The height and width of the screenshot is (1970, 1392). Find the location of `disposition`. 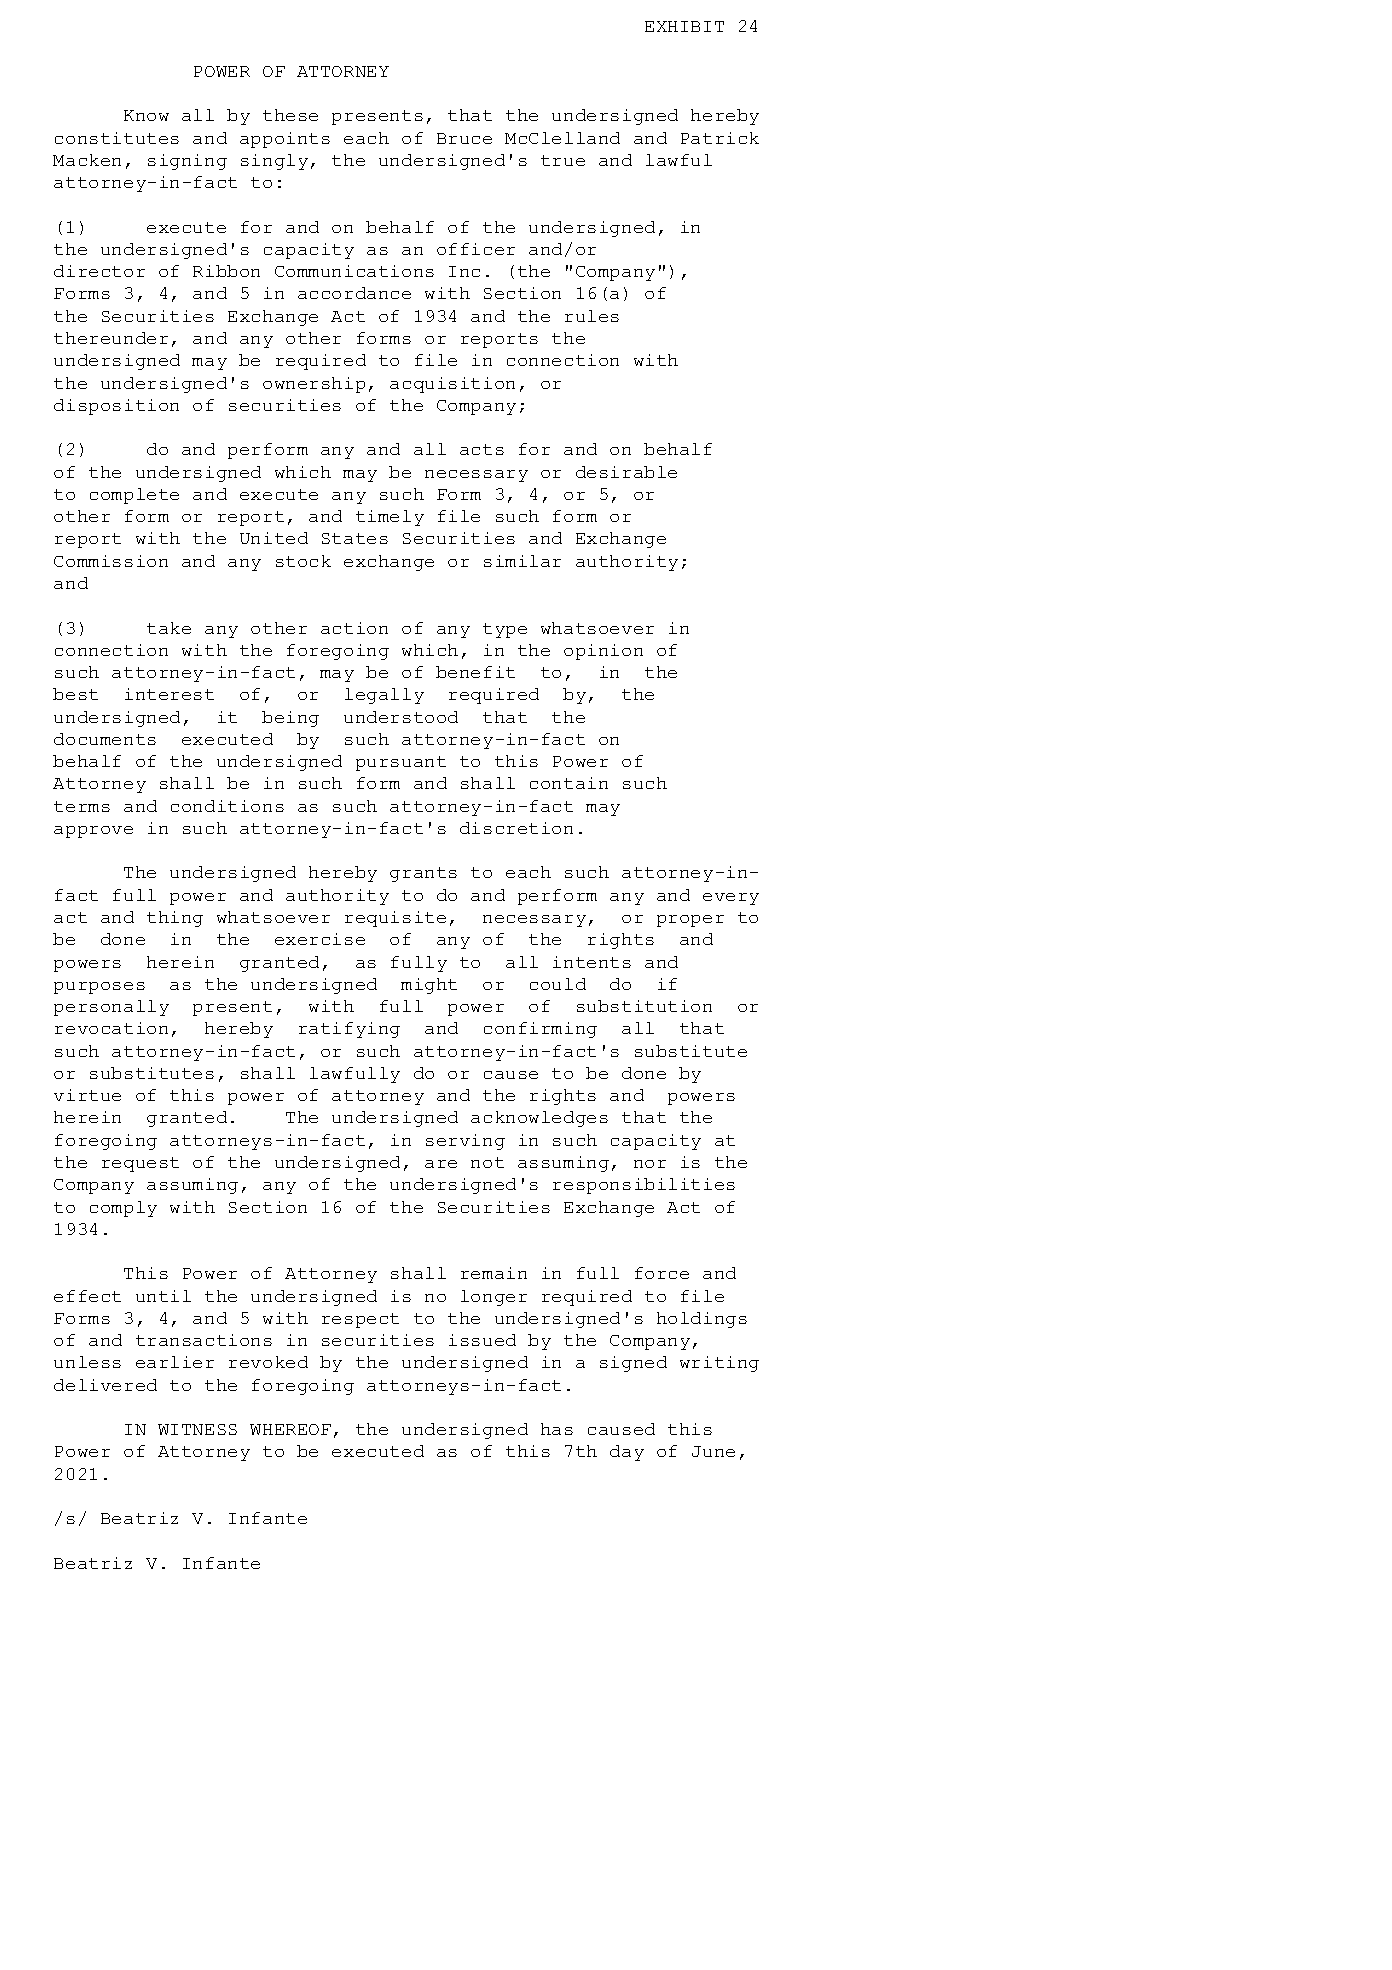

disposition is located at coordinates (116, 407).
